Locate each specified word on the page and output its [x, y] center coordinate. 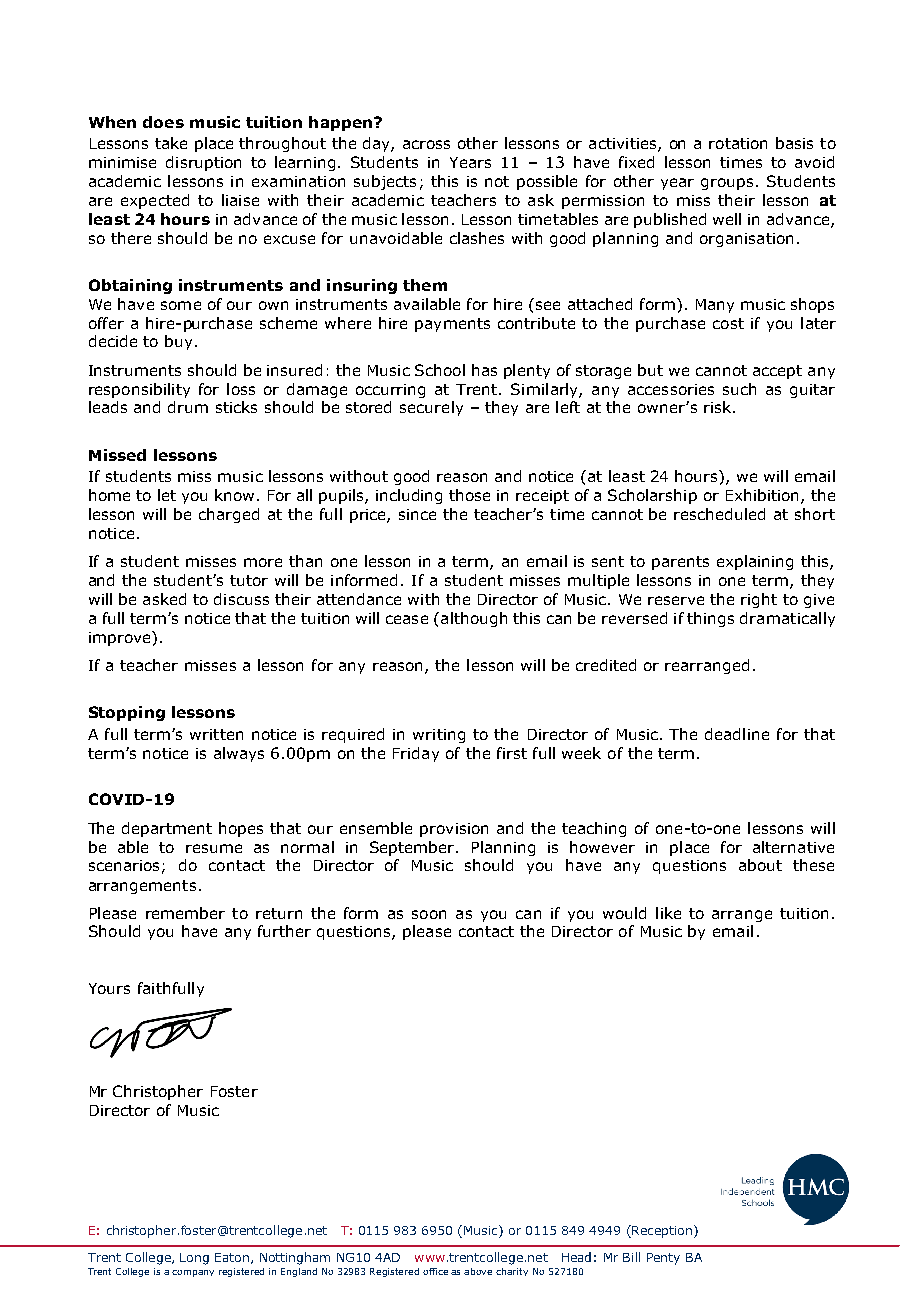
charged [229, 515]
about [760, 865]
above [478, 1271]
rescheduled [719, 514]
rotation [738, 143]
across [426, 144]
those [469, 495]
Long [194, 1259]
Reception [661, 1231]
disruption [203, 163]
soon [429, 914]
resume [214, 848]
